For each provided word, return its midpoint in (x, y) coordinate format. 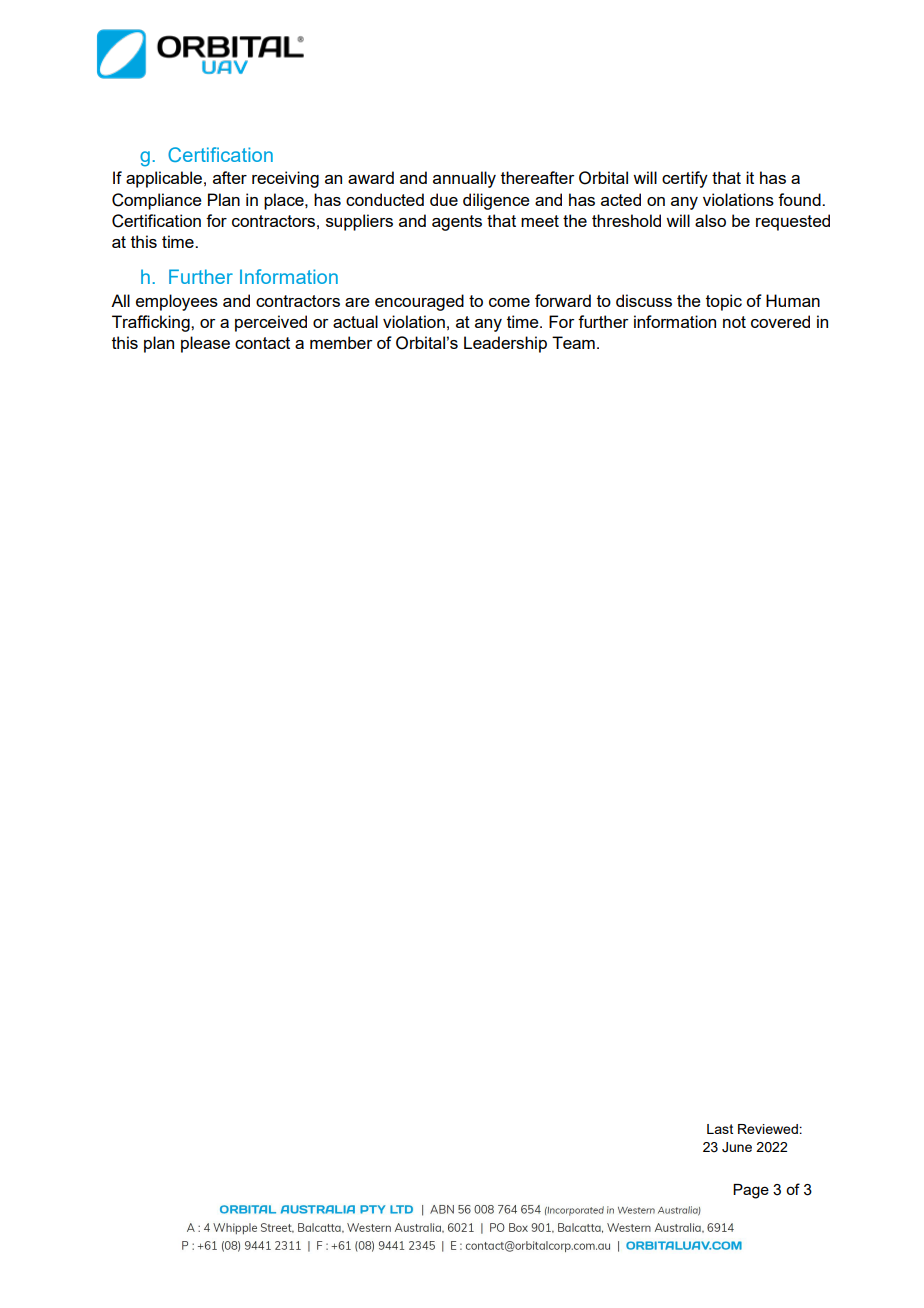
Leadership (505, 344)
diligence (496, 201)
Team (573, 342)
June (737, 1147)
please (205, 344)
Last (720, 1129)
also (710, 220)
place (285, 201)
